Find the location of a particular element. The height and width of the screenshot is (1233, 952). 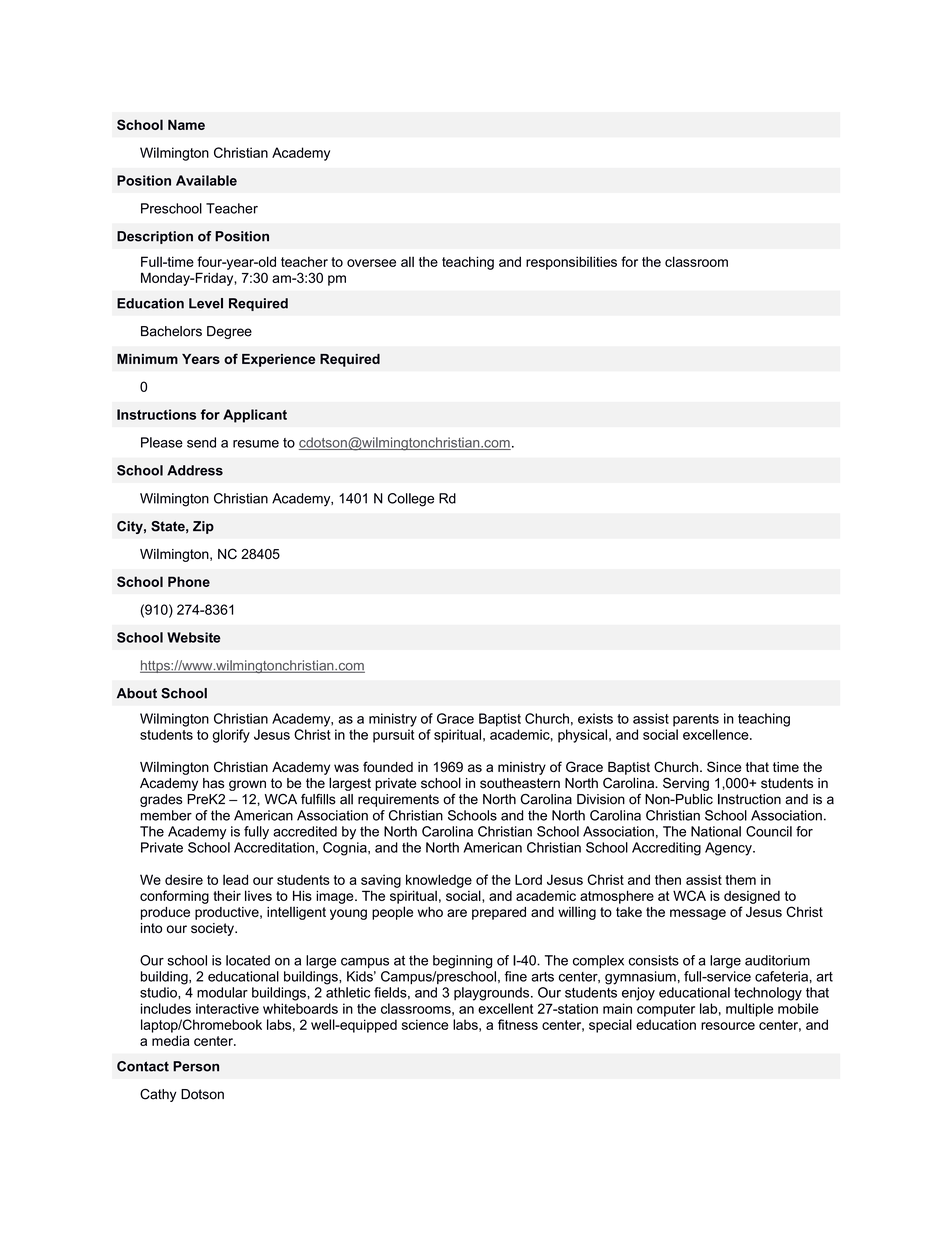

Person is located at coordinates (196, 1066).
